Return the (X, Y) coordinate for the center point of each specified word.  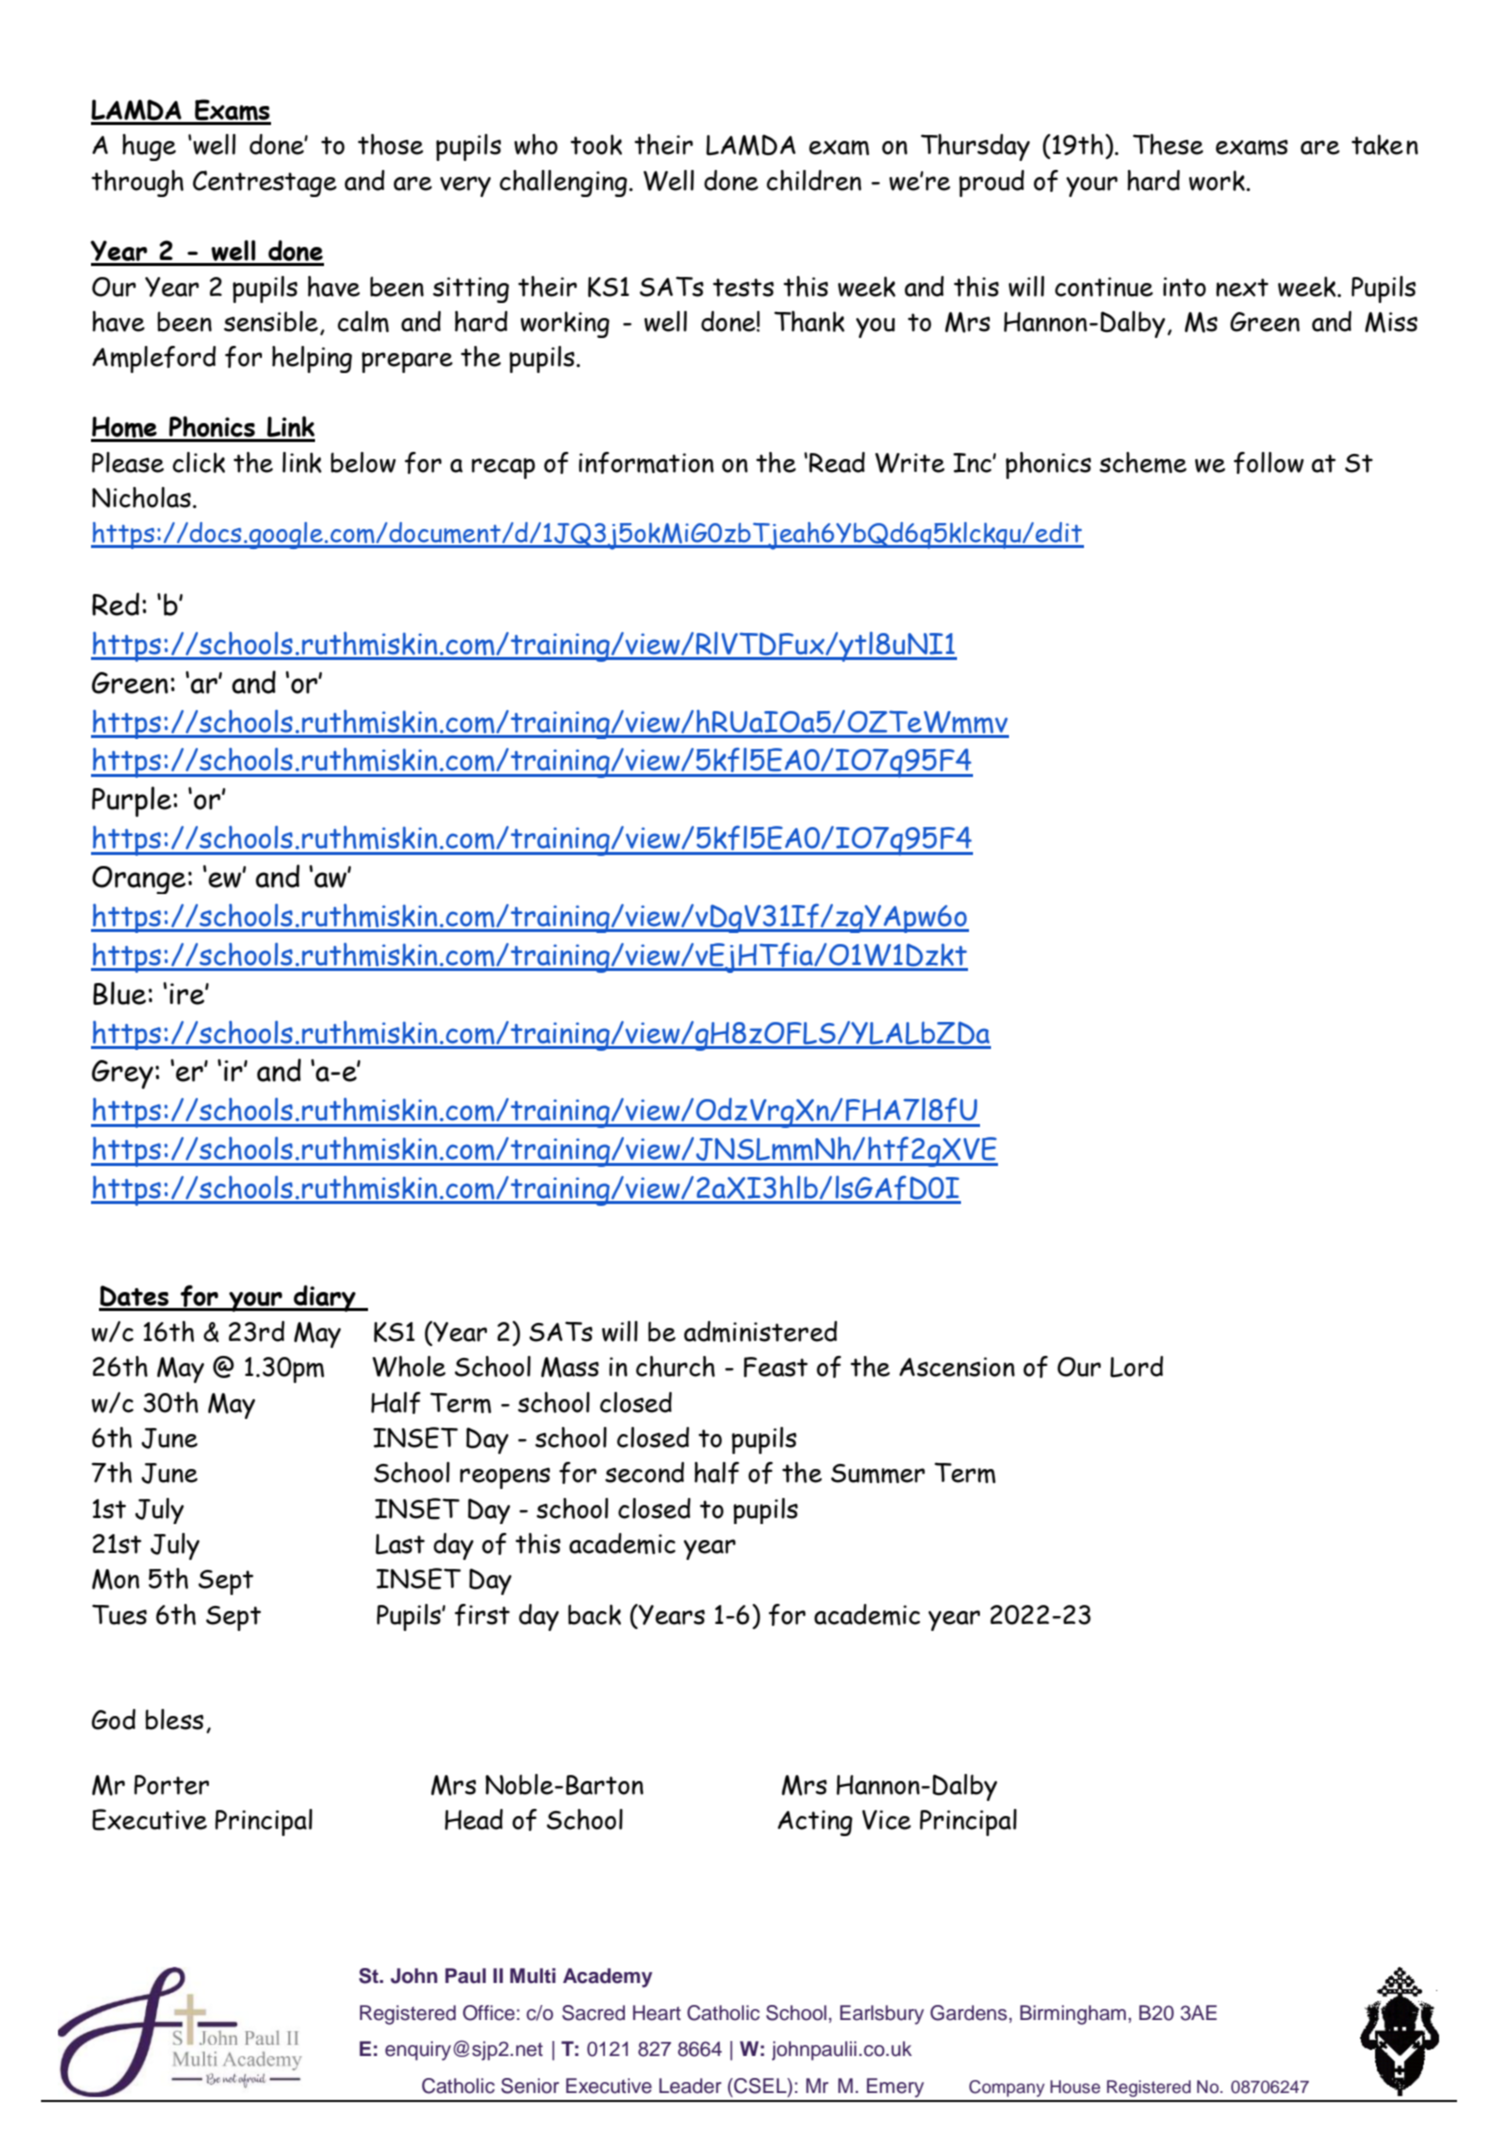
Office (489, 2013)
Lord (1136, 1367)
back (594, 1614)
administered (760, 1331)
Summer (878, 1473)
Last (400, 1544)
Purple (133, 801)
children (814, 180)
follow (1269, 463)
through (137, 183)
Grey (122, 1074)
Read (836, 462)
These (1168, 144)
